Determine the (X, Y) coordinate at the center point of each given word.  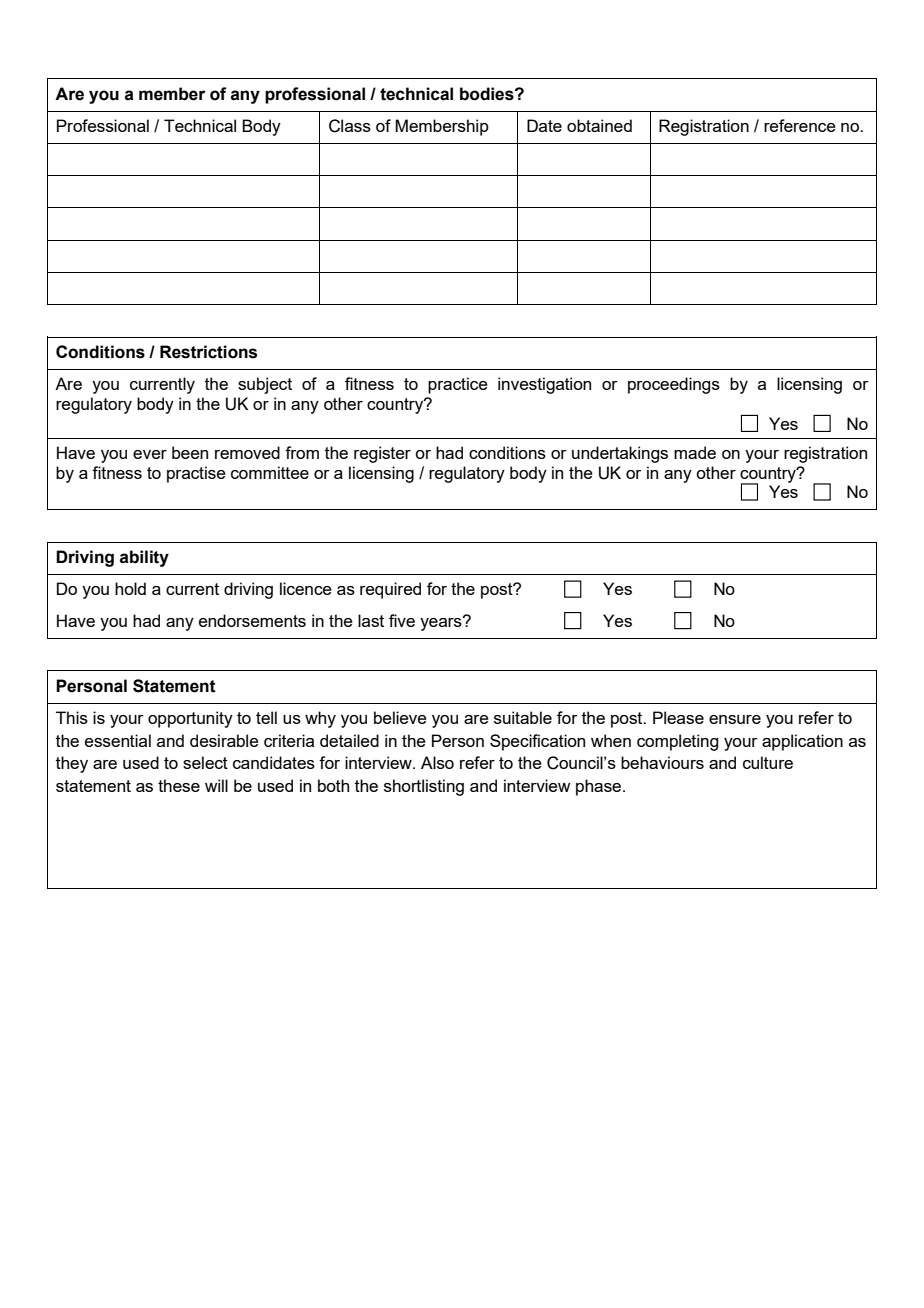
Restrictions (208, 352)
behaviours (662, 762)
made (695, 452)
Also (437, 762)
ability (144, 558)
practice (458, 385)
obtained (599, 125)
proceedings (674, 385)
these (179, 785)
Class (350, 126)
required (390, 590)
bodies (488, 94)
